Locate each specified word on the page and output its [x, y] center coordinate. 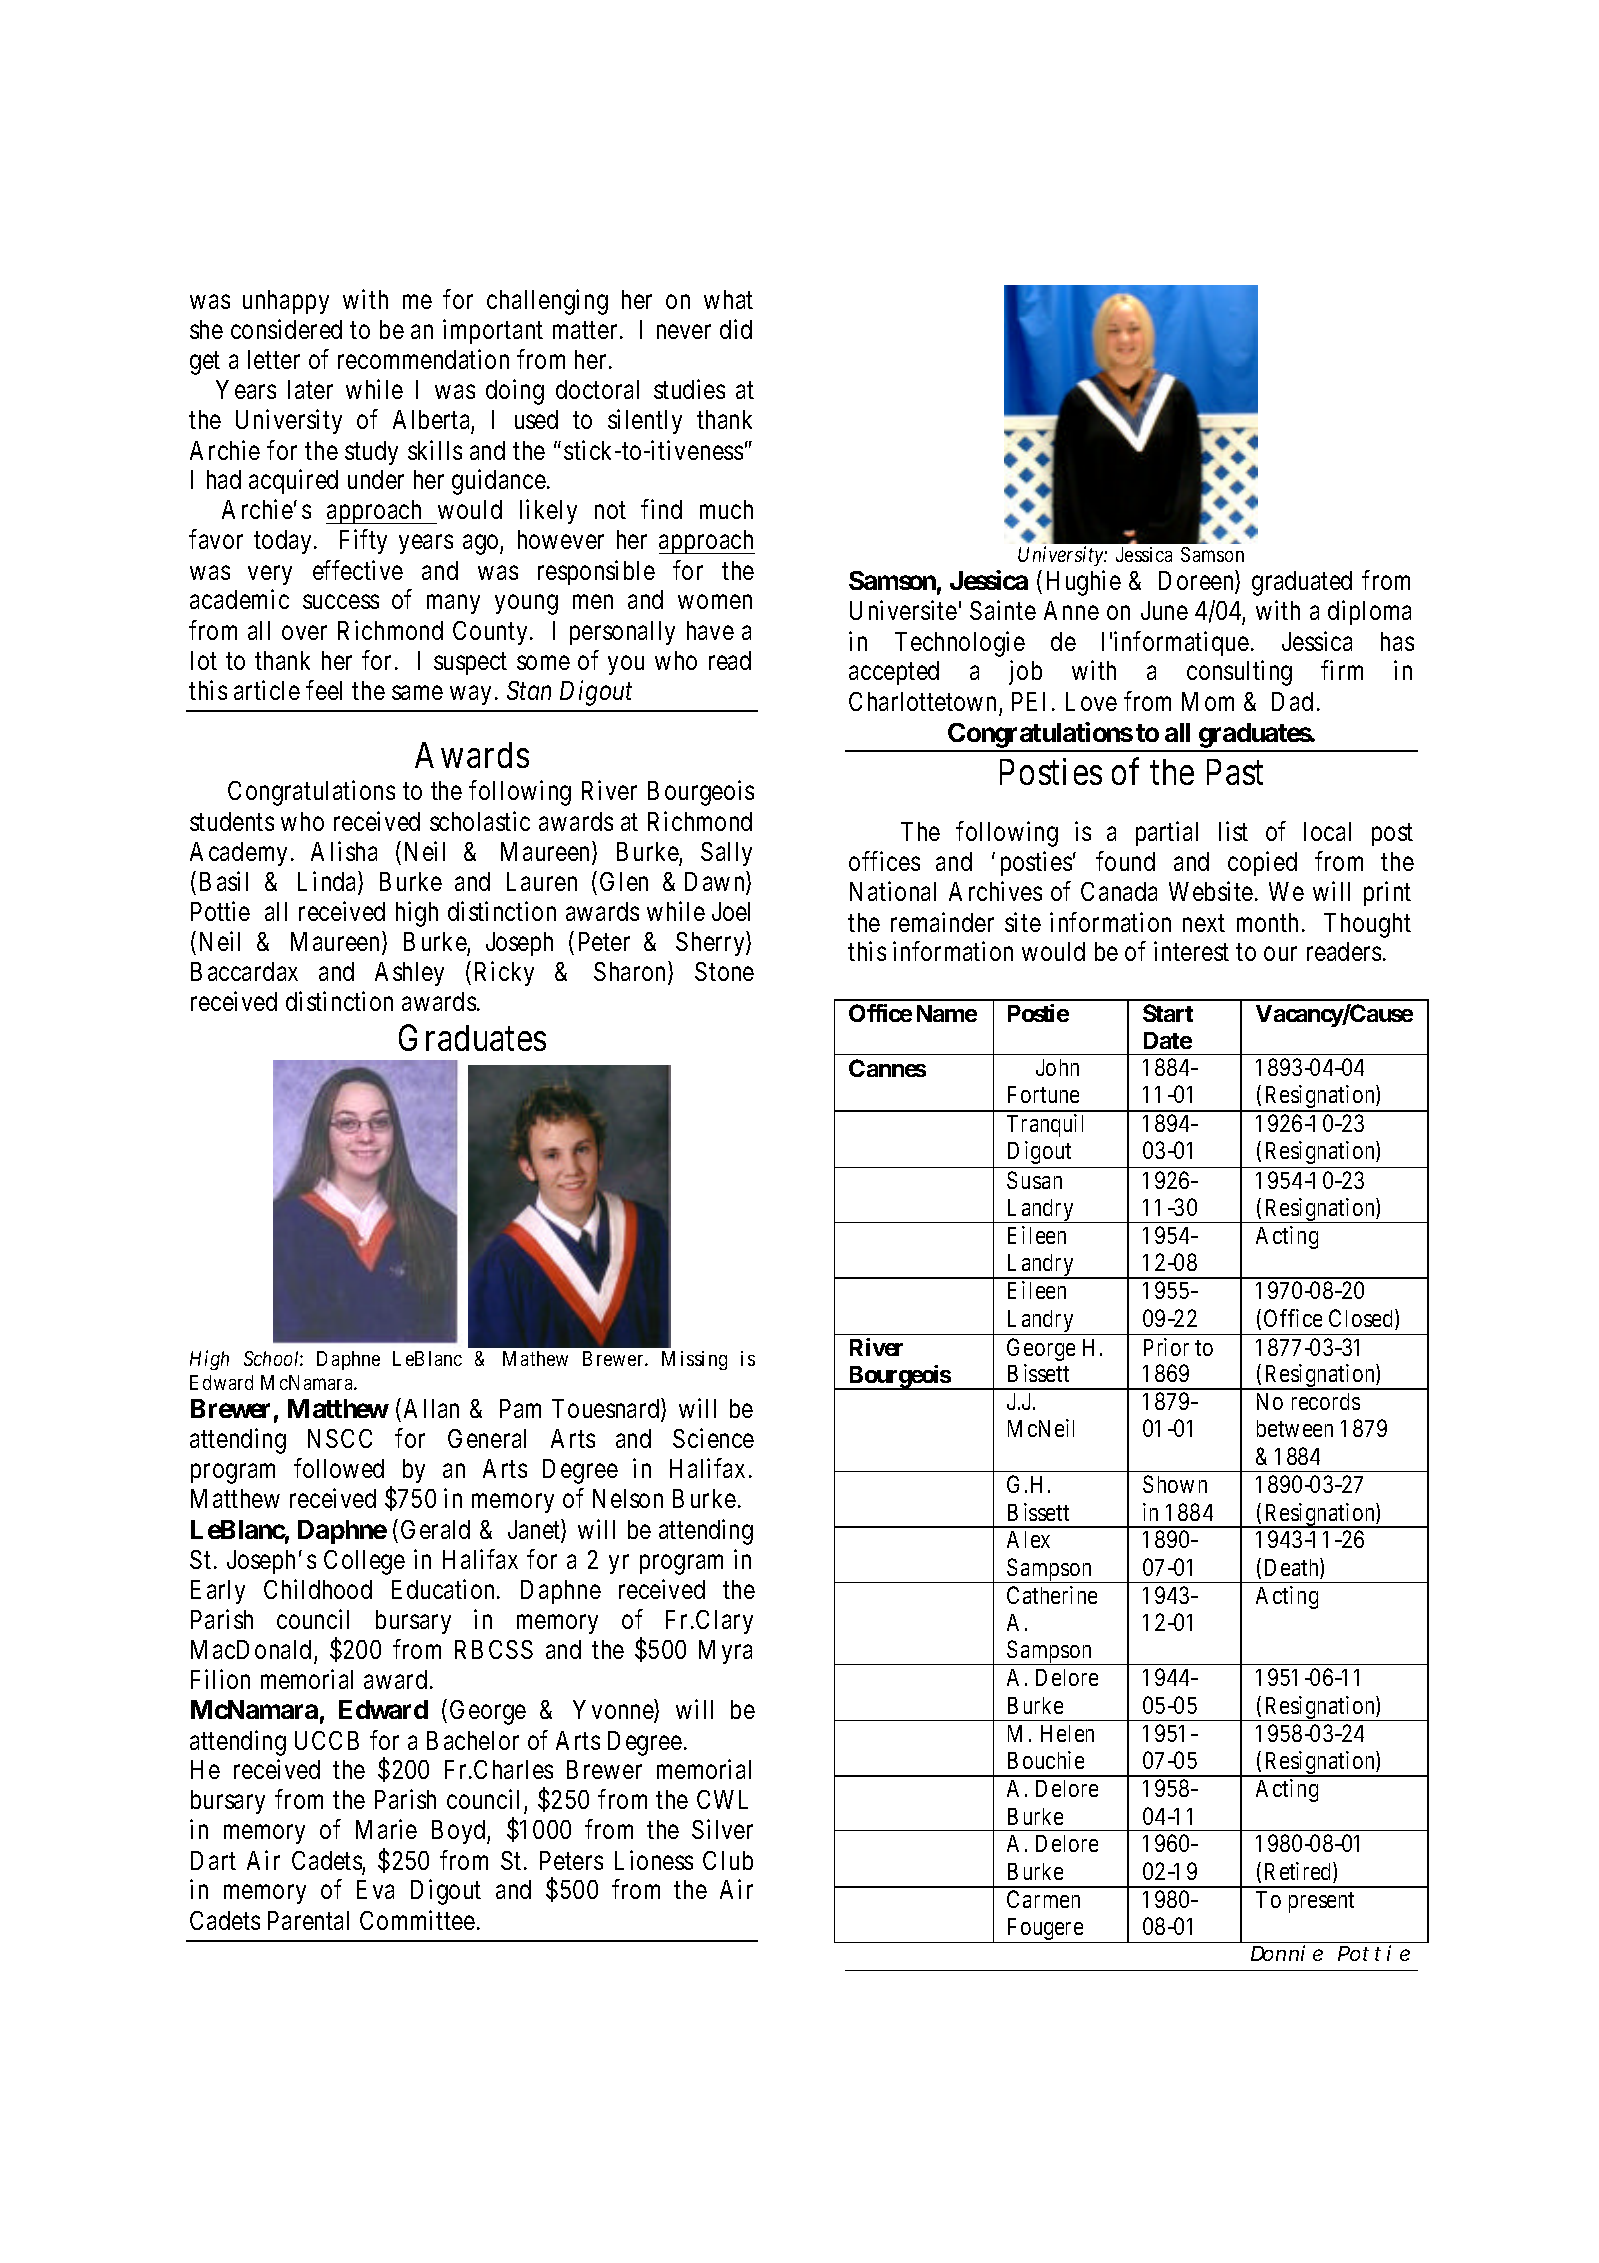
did [736, 329]
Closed [1362, 1319]
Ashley [409, 974]
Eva [375, 1889]
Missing [694, 1360]
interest [1191, 951]
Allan [431, 1408]
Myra [725, 1652]
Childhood [318, 1589]
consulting [1239, 673]
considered [286, 329]
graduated [1302, 583]
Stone [724, 971]
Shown [1175, 1484]
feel [324, 690]
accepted [894, 673]
